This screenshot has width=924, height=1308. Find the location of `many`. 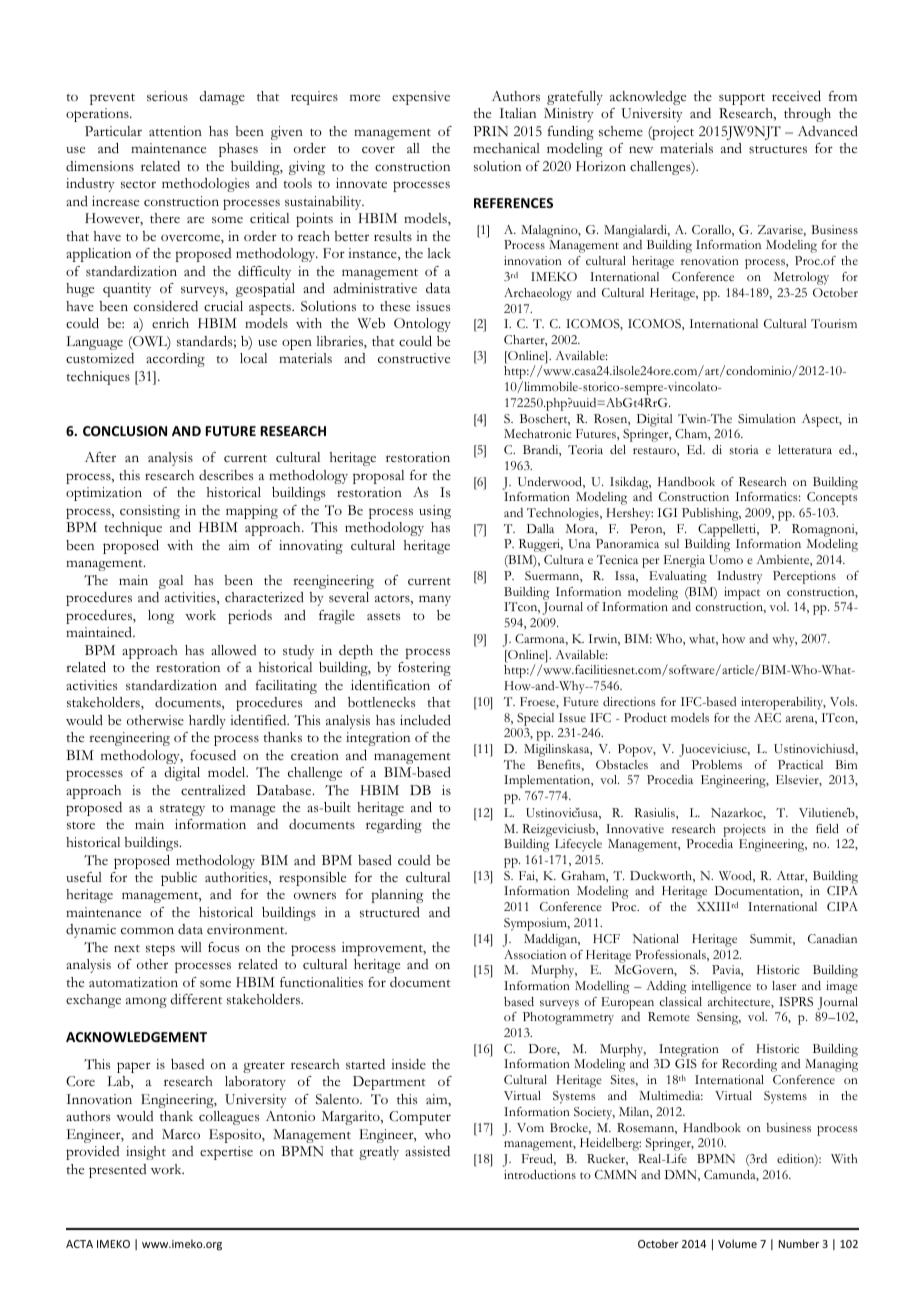

many is located at coordinates (435, 600).
